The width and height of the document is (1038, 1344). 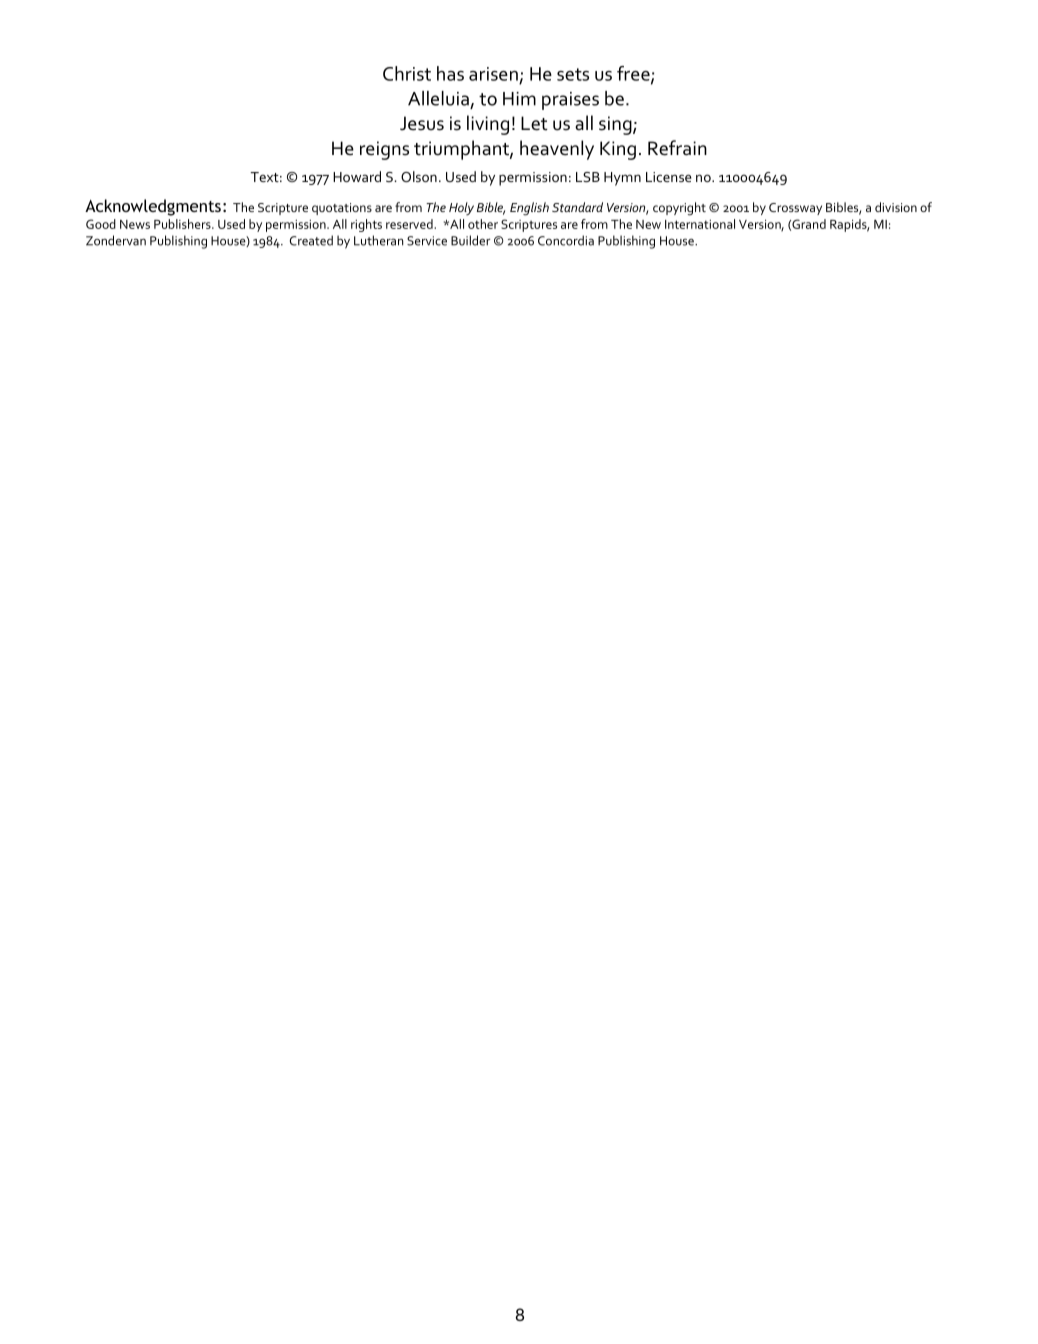 I want to click on free, so click(x=634, y=74).
